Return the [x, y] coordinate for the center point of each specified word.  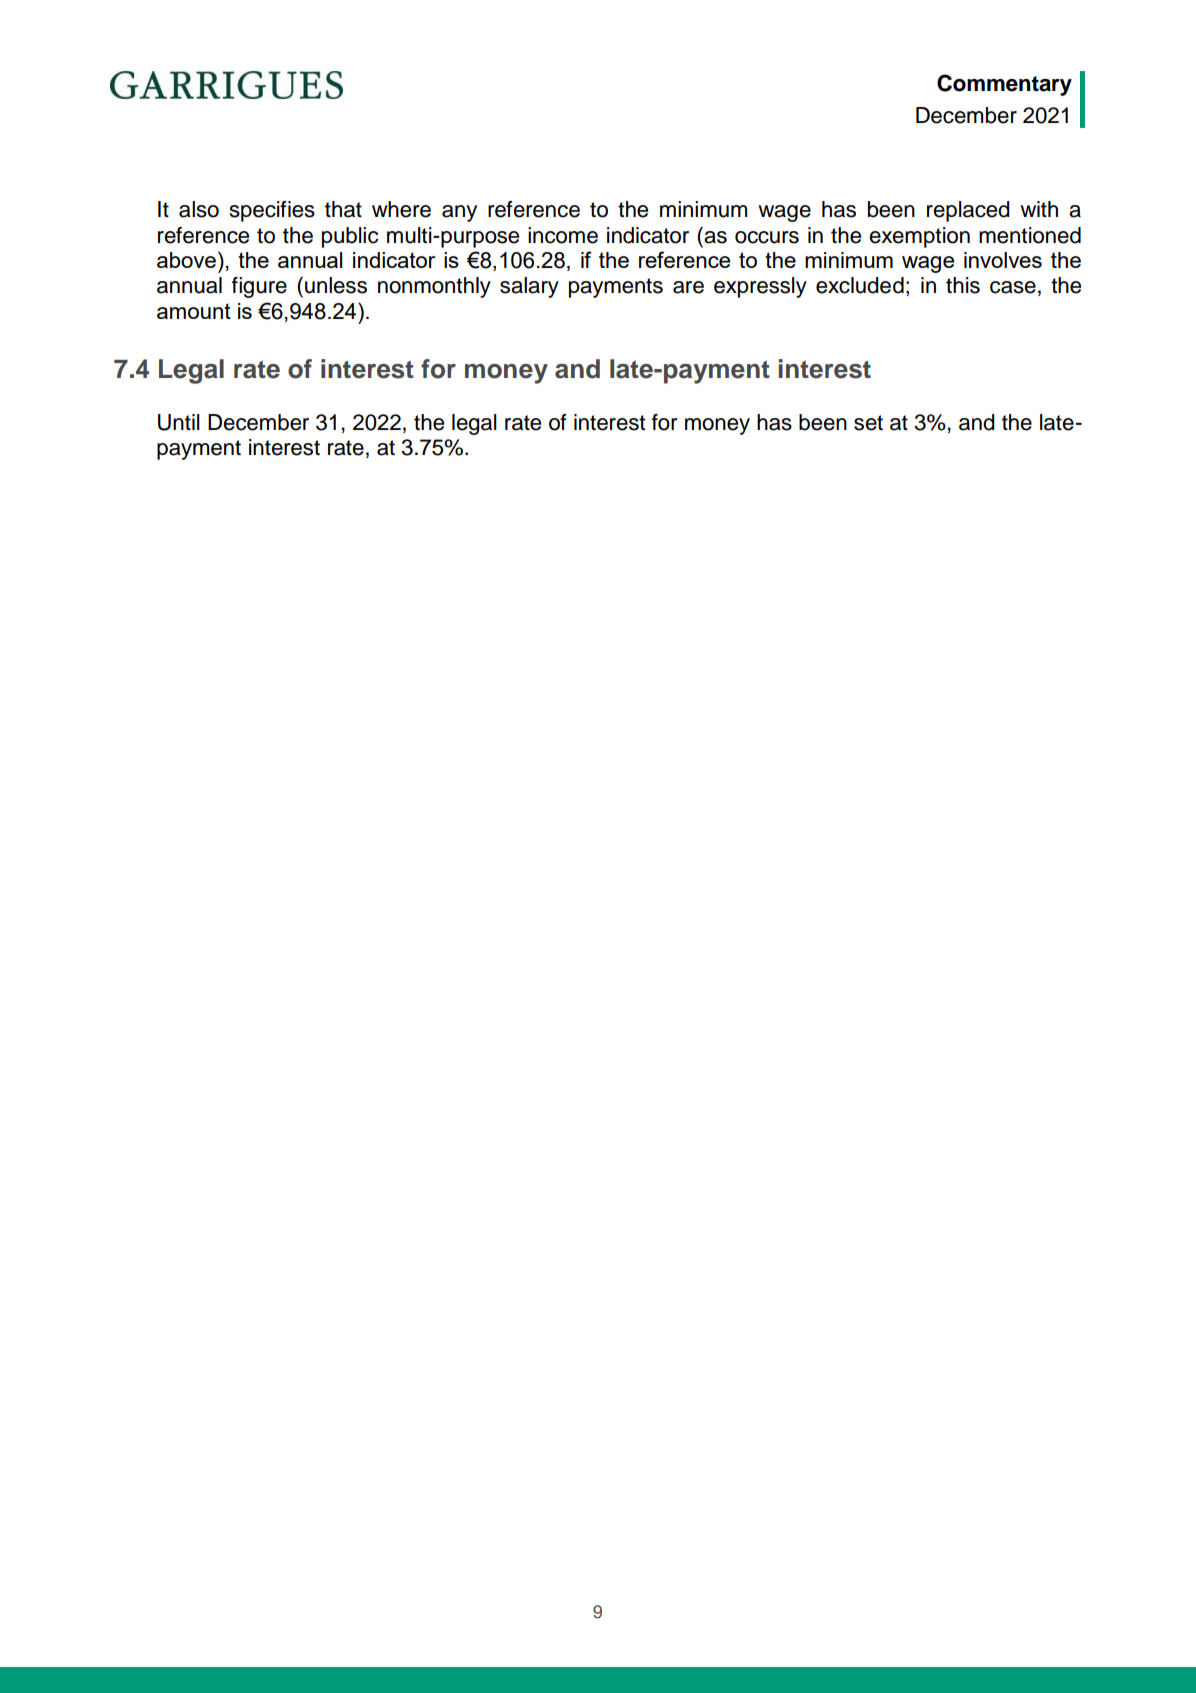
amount [194, 311]
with [1039, 209]
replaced [968, 211]
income [563, 235]
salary [529, 287]
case [1013, 287]
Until [179, 422]
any [459, 213]
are [688, 287]
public [350, 237]
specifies [272, 211]
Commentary [1004, 85]
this [963, 285]
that [343, 209]
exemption [919, 237]
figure [259, 287]
